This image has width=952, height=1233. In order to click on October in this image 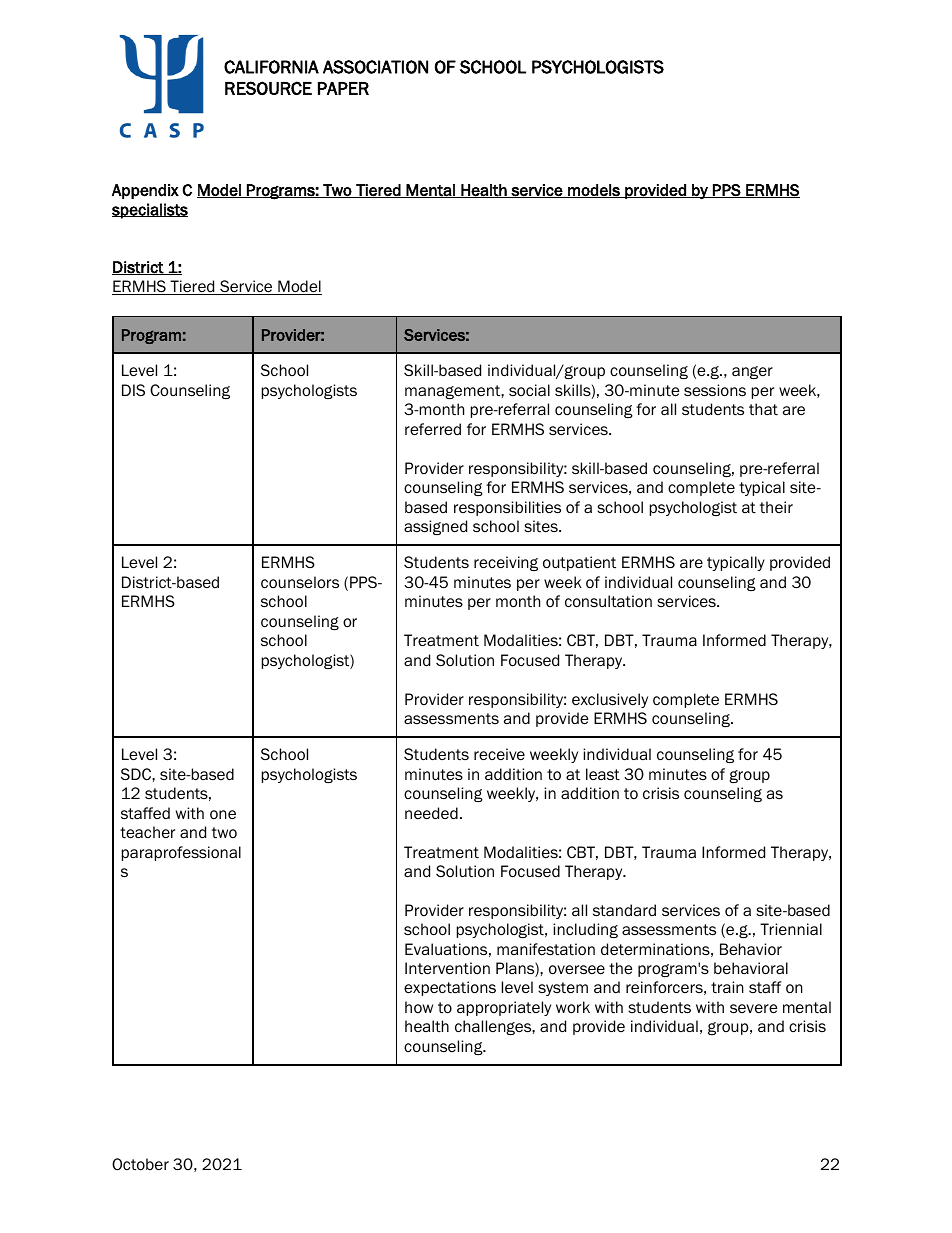, I will do `click(140, 1164)`.
